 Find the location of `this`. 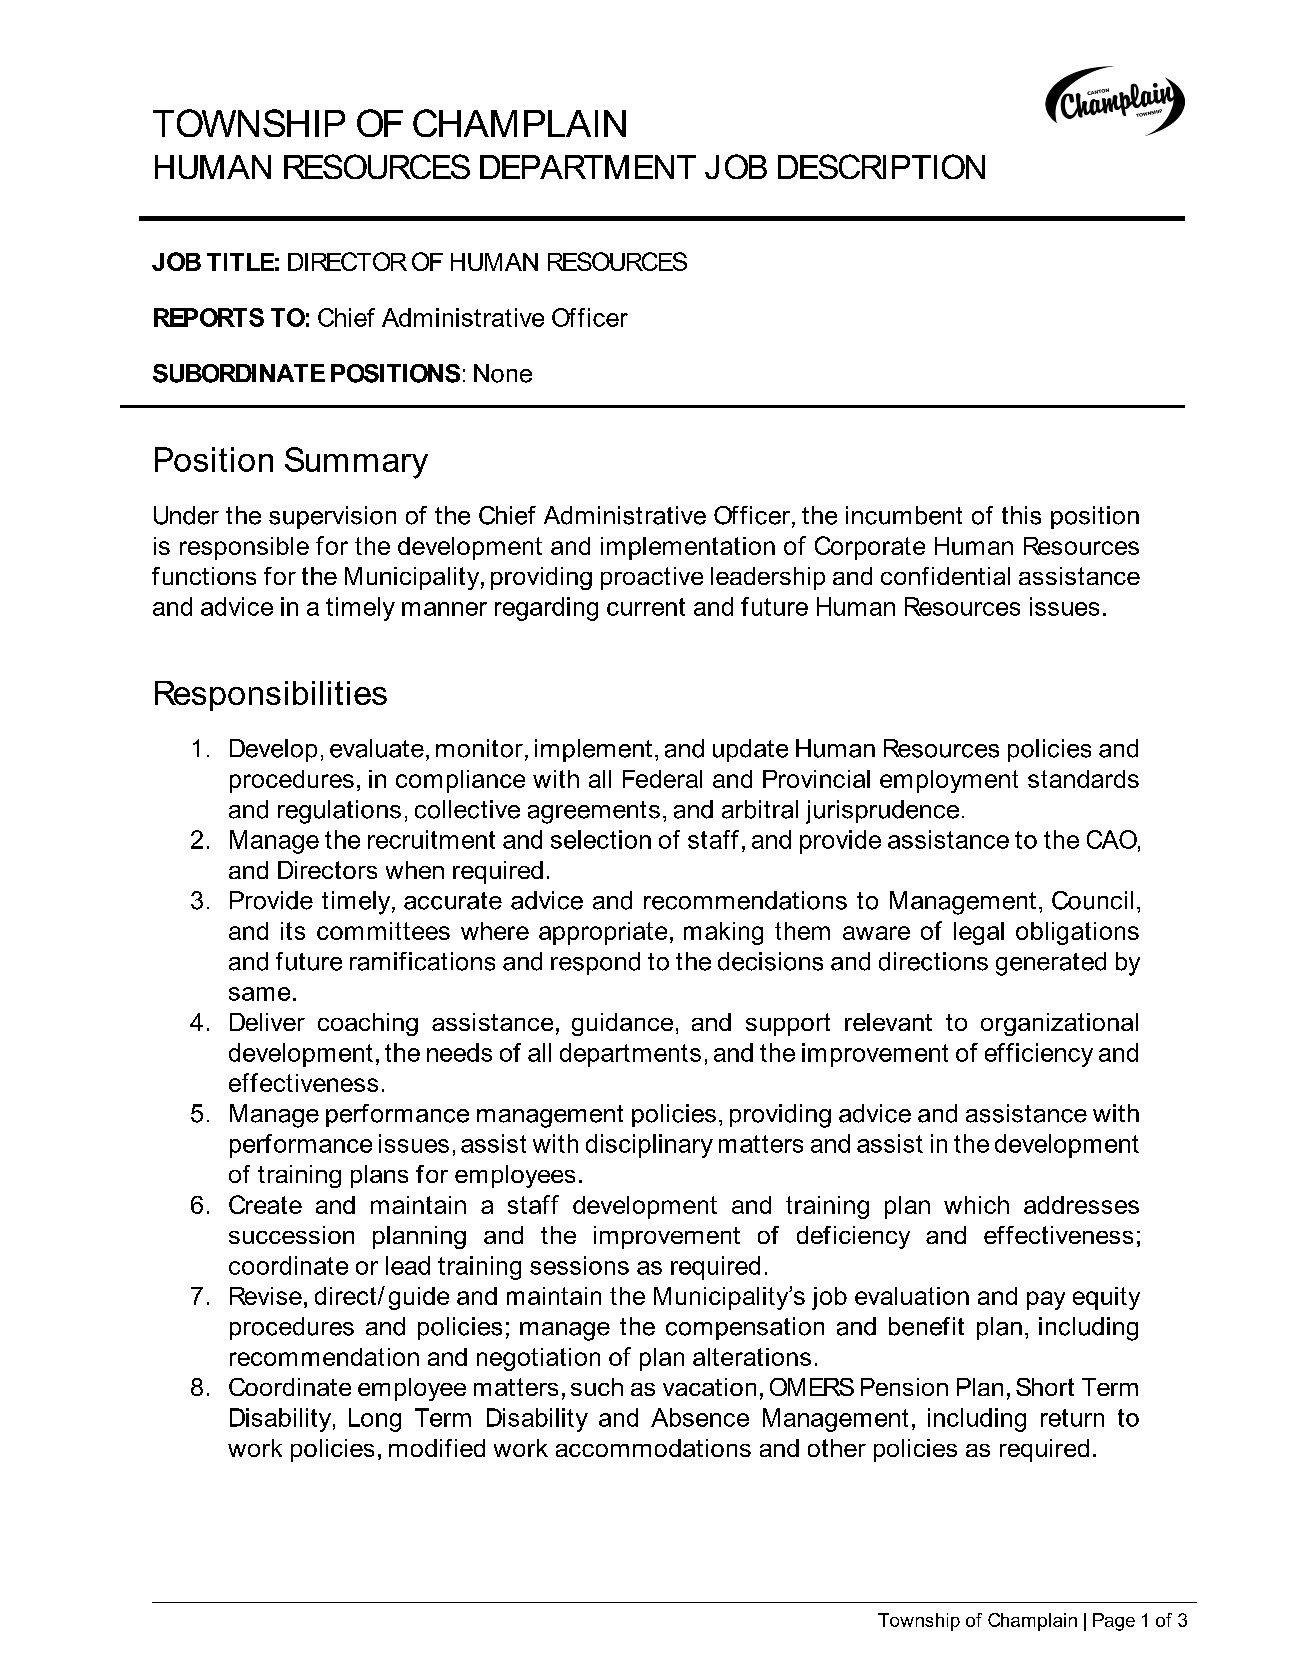

this is located at coordinates (1021, 515).
